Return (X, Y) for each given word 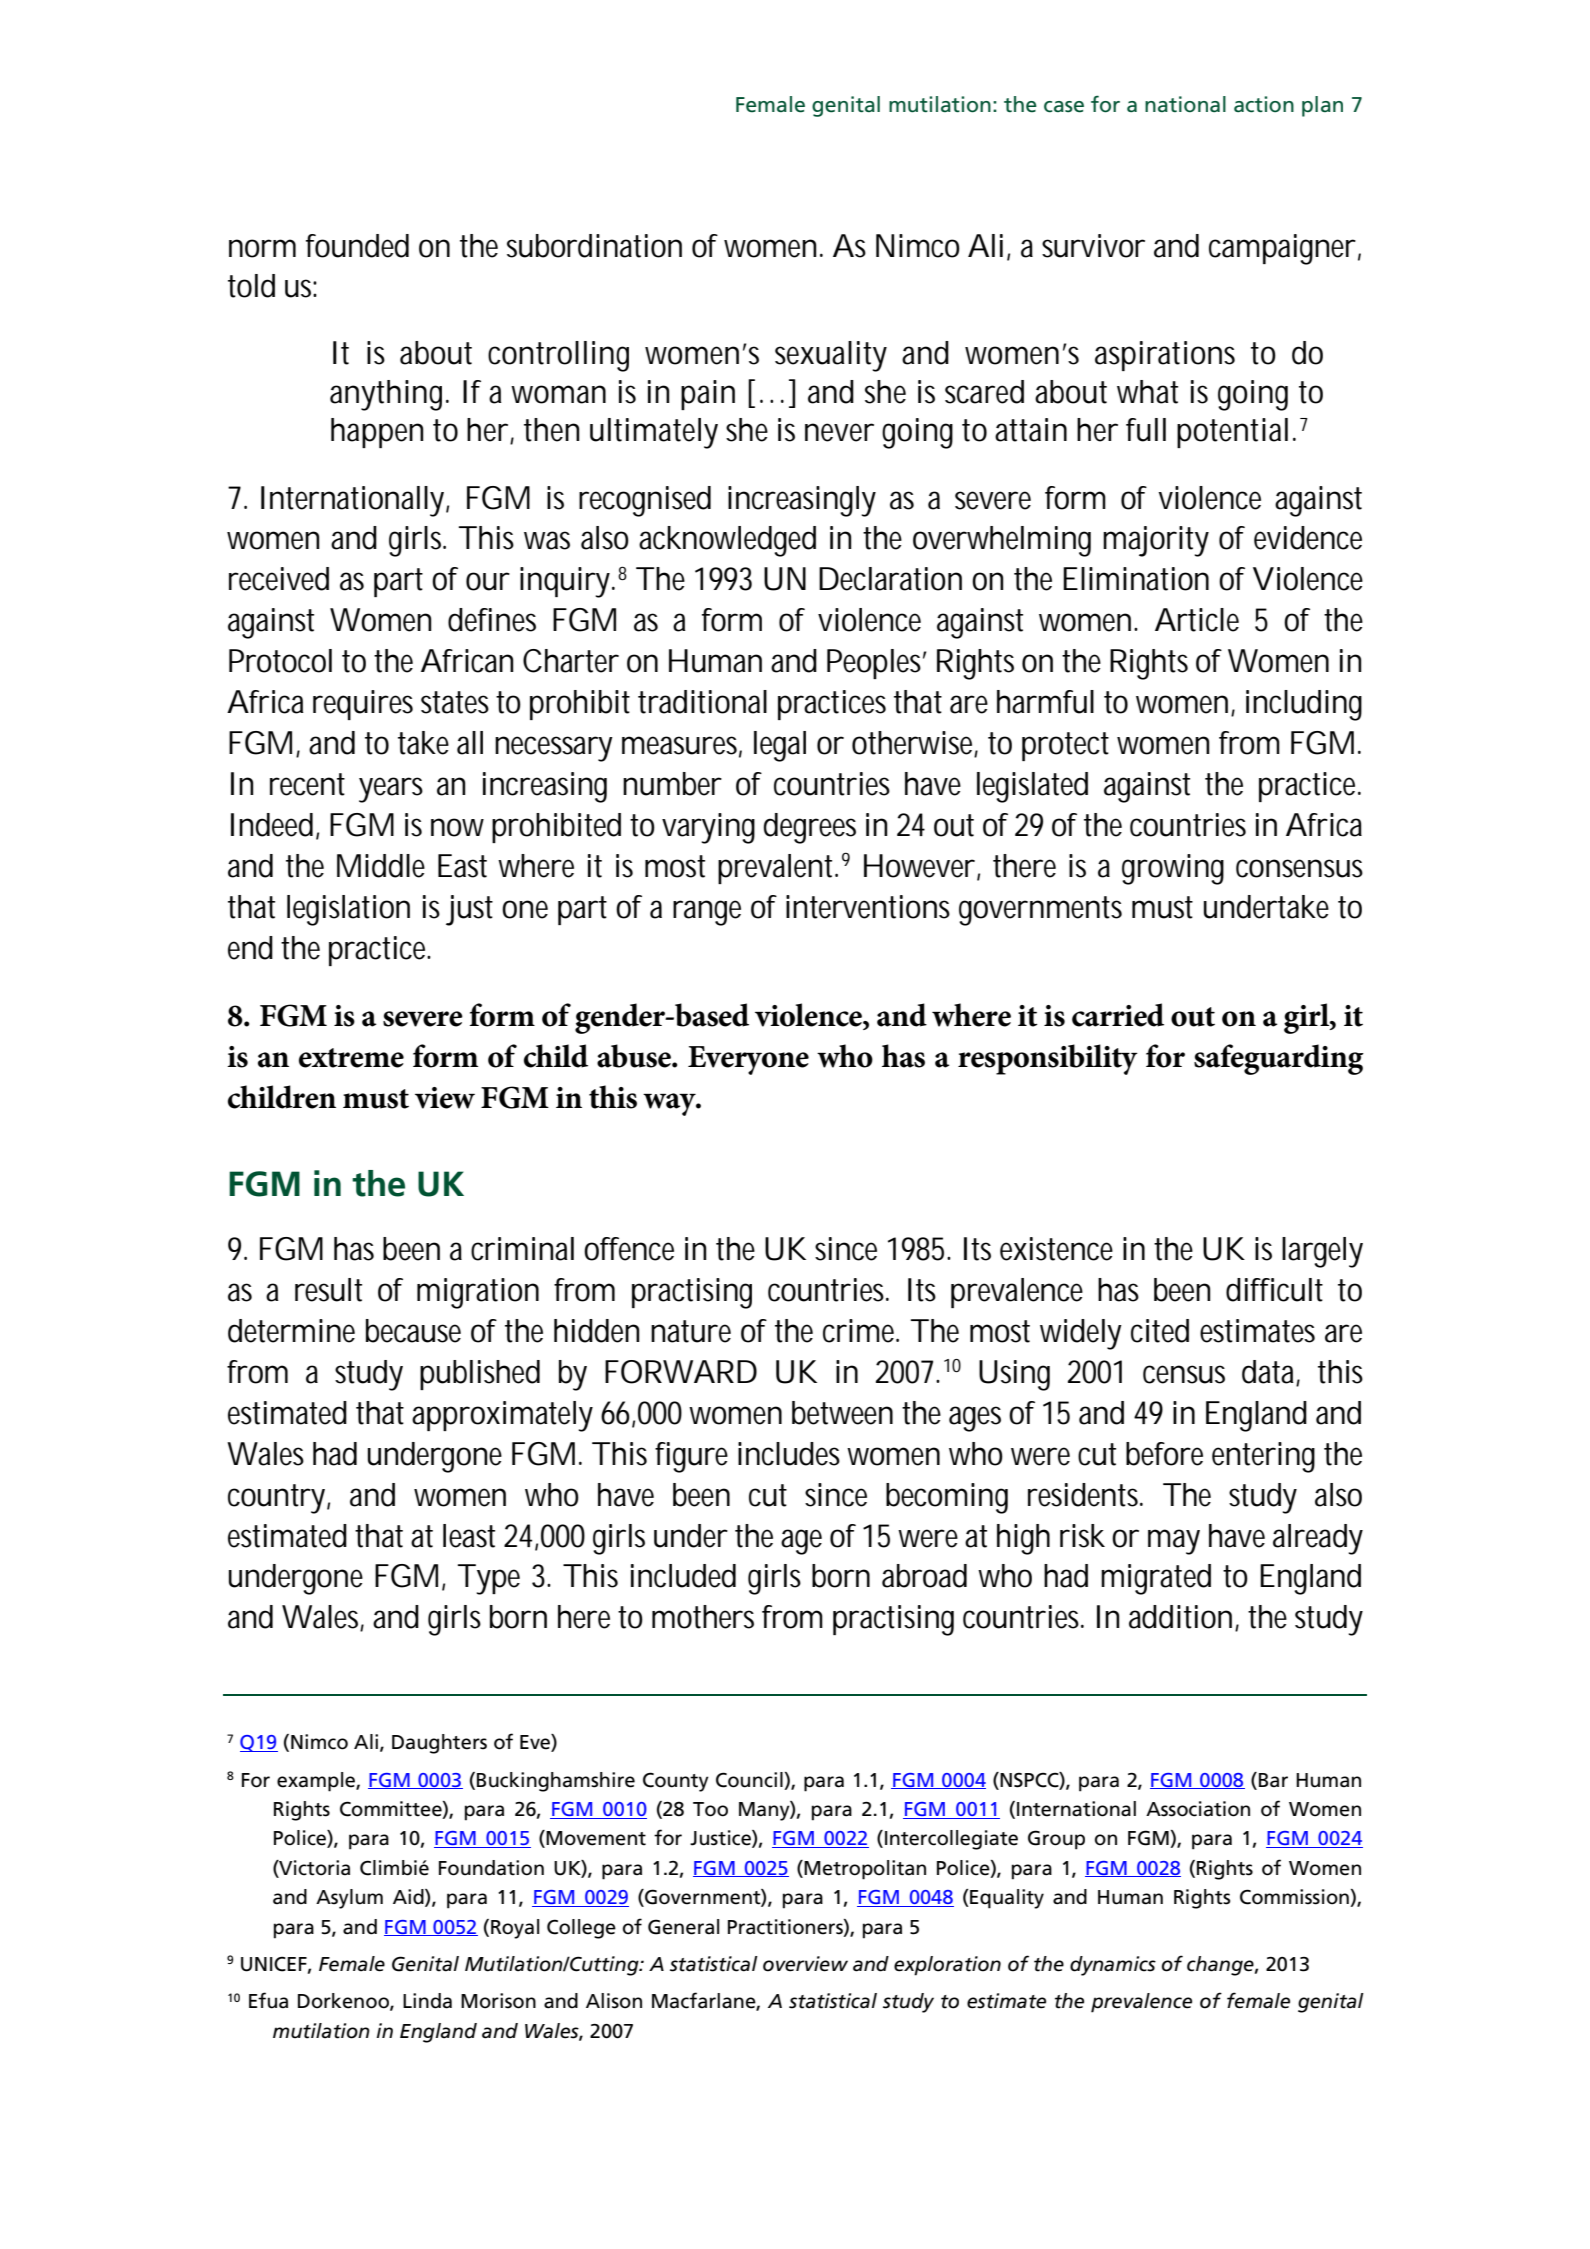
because (413, 1331)
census (1184, 1374)
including (1304, 705)
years (391, 790)
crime (861, 1331)
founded (357, 246)
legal (780, 746)
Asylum (349, 1899)
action (1264, 104)
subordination (594, 246)
